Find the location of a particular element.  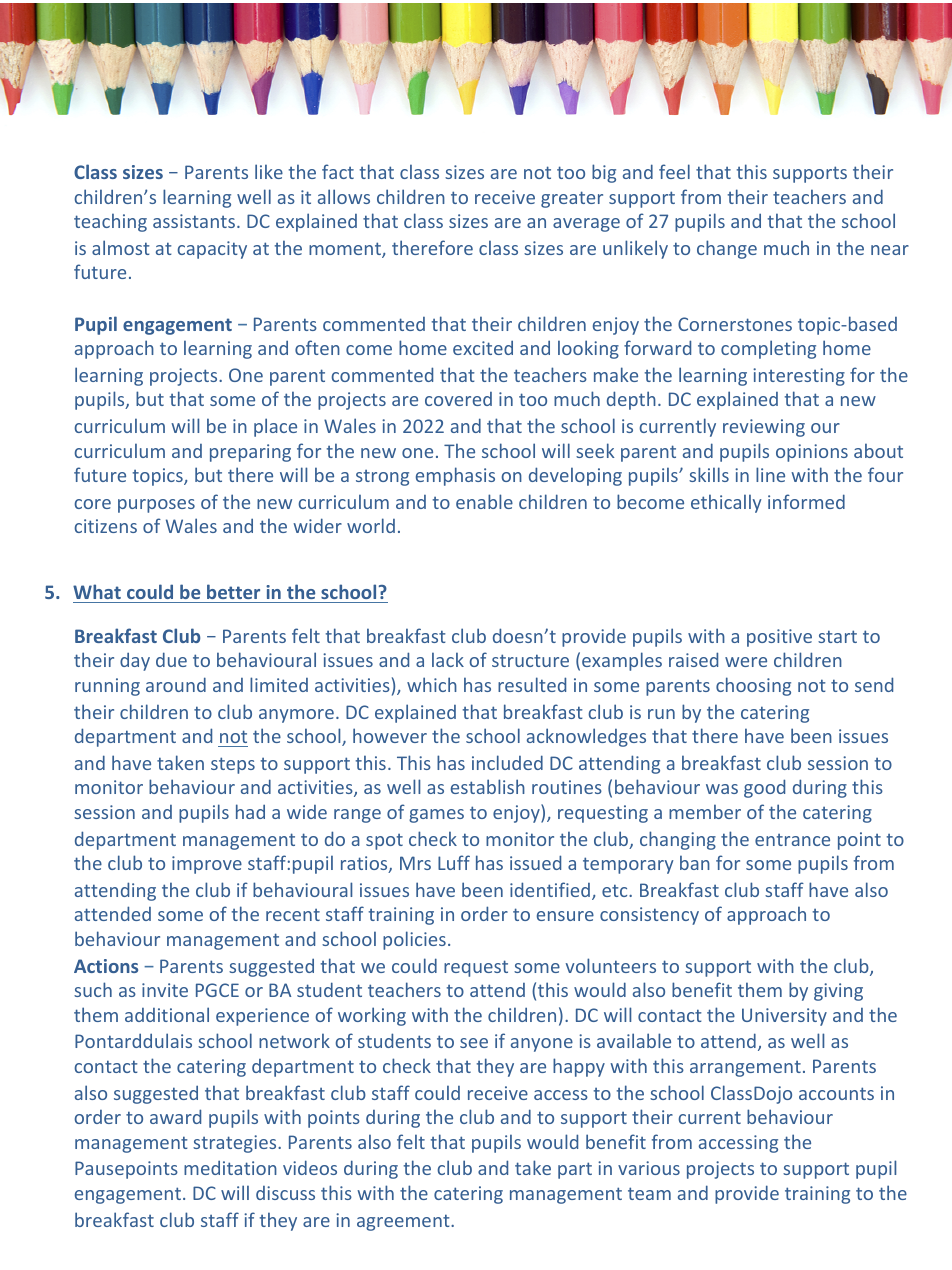

agreement is located at coordinates (404, 1222).
